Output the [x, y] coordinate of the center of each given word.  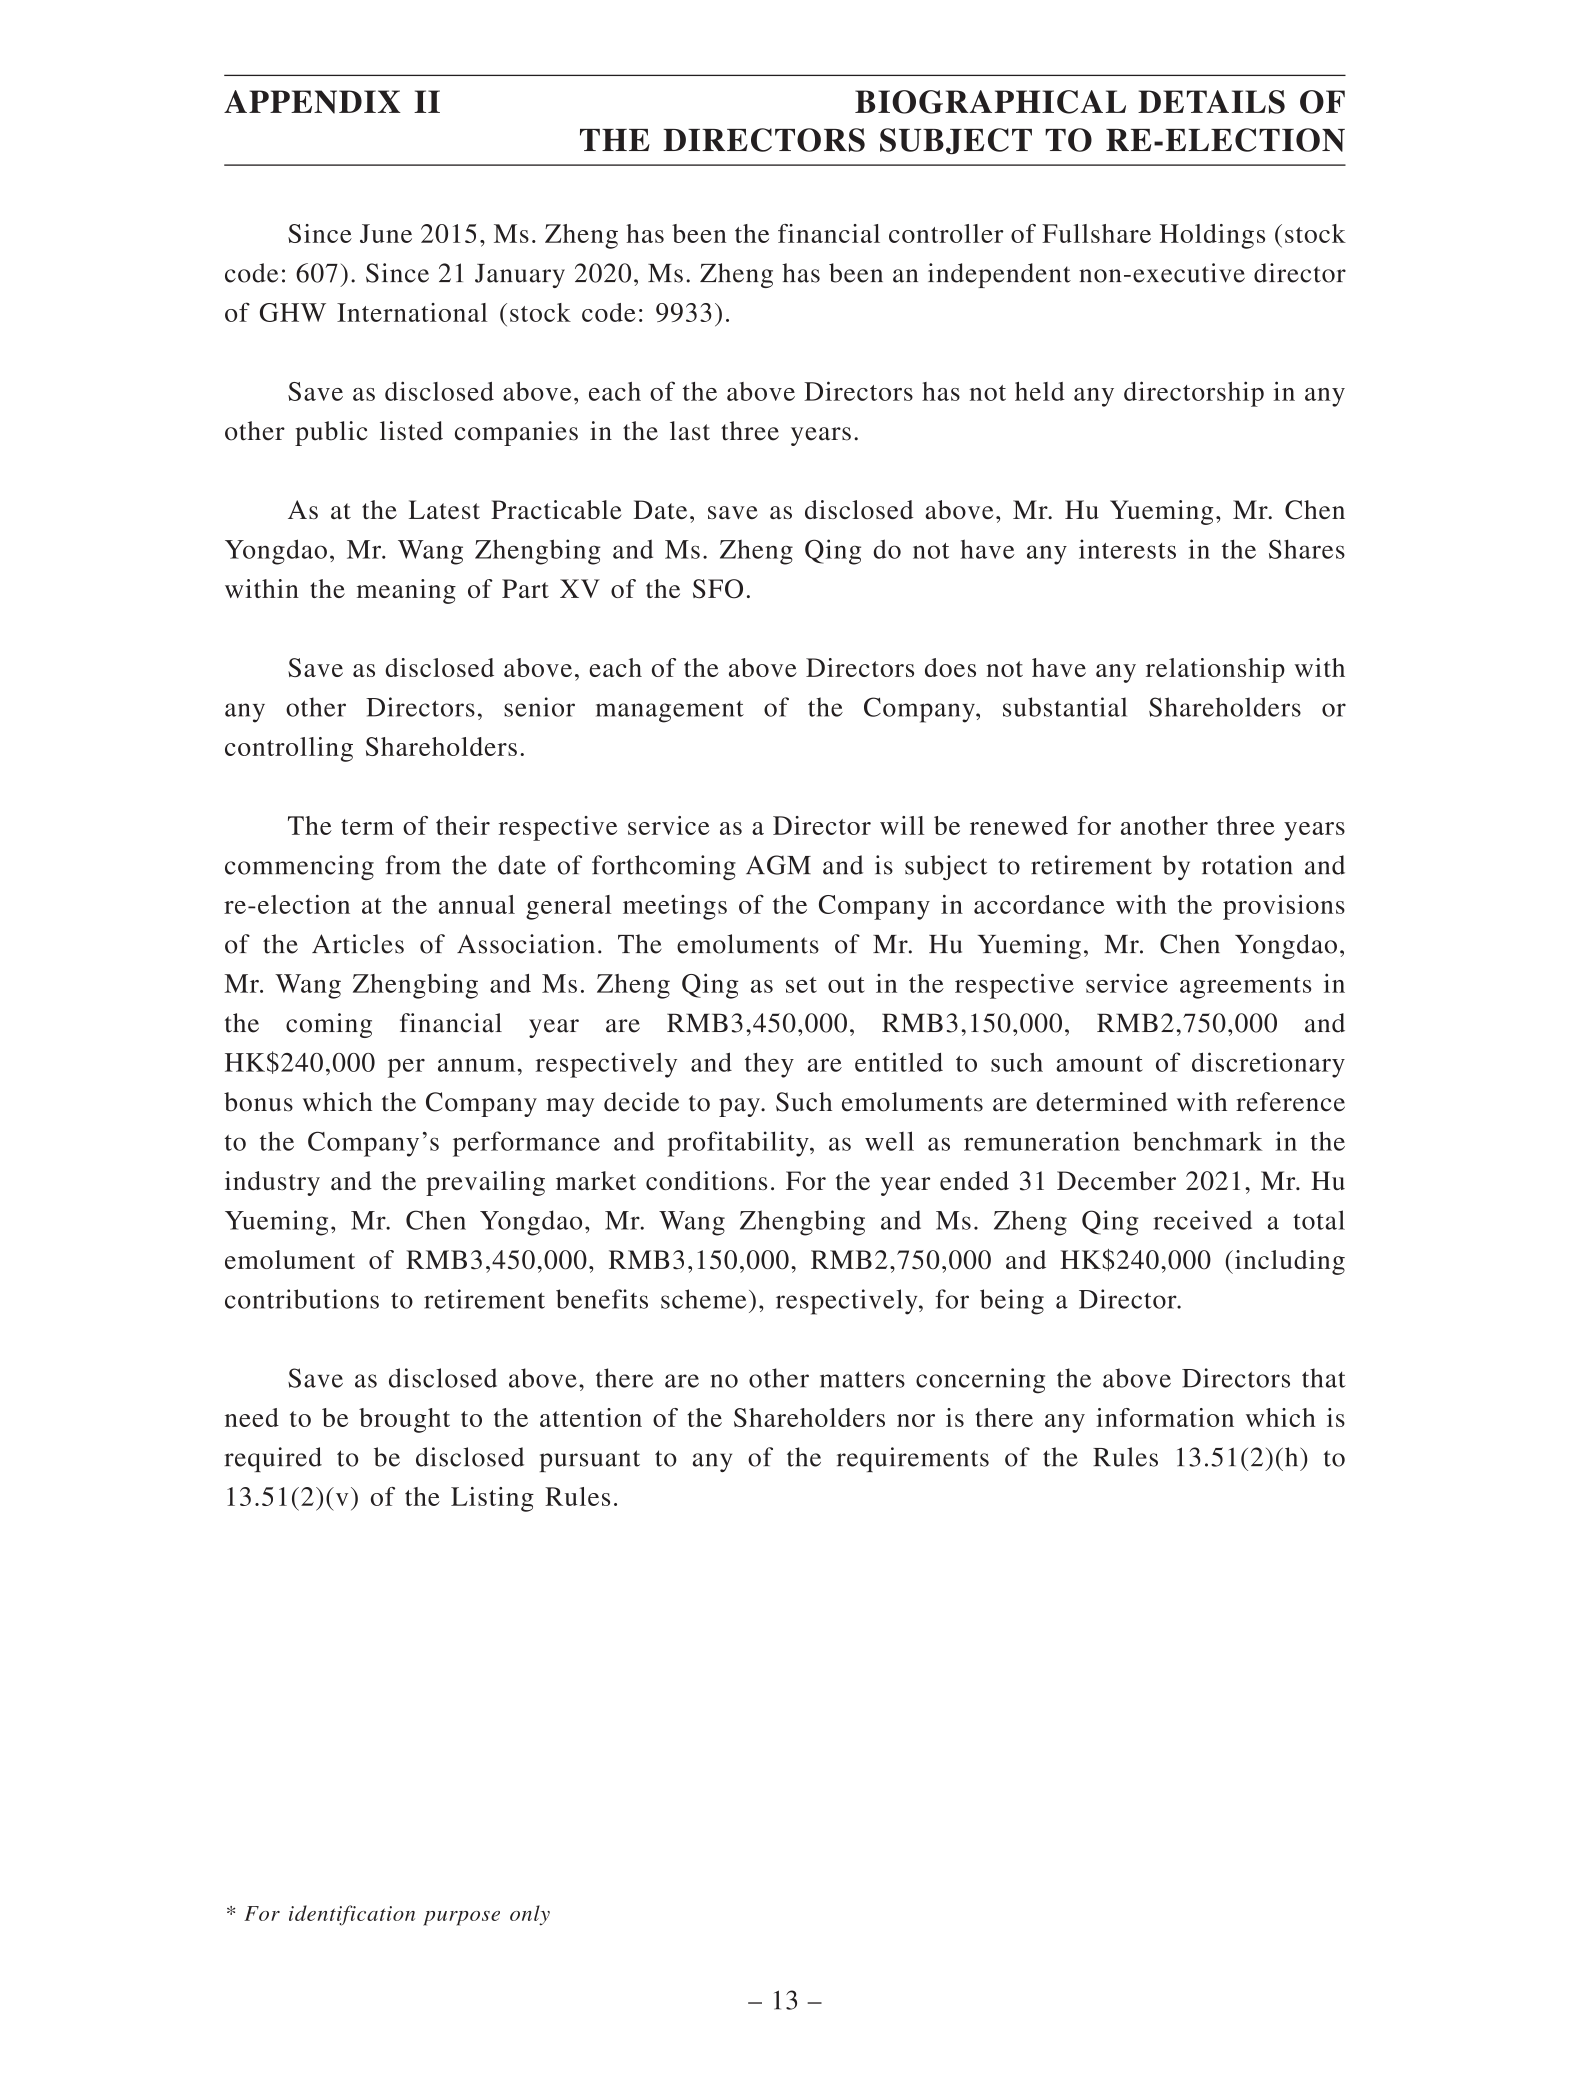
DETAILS [1211, 102]
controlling [289, 749]
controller [946, 233]
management [670, 712]
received [1202, 1220]
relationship [1215, 670]
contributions [302, 1299]
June [386, 233]
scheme [704, 1299]
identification [352, 1915]
